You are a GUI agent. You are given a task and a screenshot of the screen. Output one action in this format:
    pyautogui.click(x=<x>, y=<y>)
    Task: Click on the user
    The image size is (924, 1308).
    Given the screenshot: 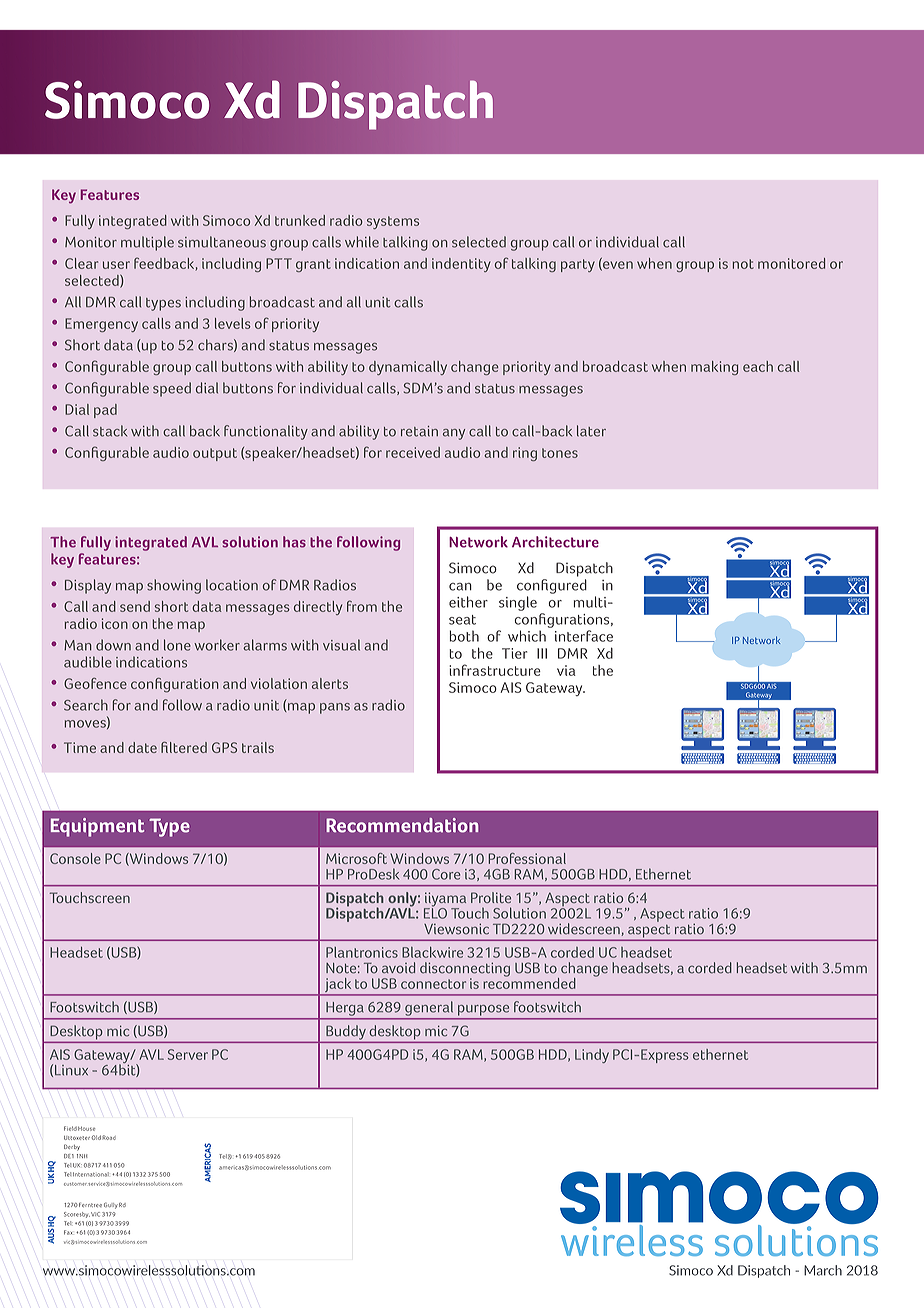 What is the action you would take?
    pyautogui.click(x=116, y=265)
